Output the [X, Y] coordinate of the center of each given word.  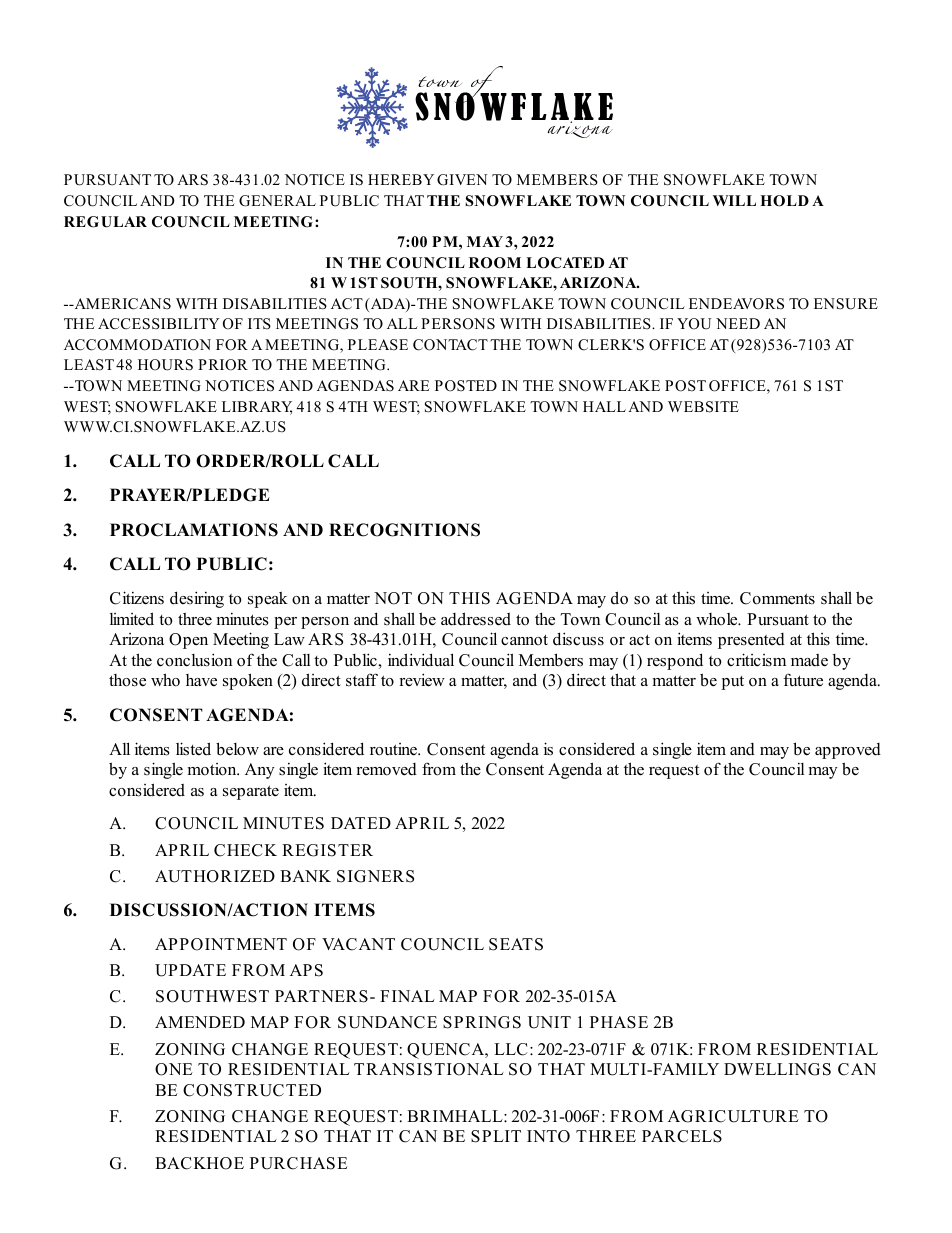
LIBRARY [257, 408]
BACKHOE [199, 1163]
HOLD [784, 201]
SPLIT [496, 1136]
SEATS [516, 944]
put [733, 683]
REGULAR [105, 222]
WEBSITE [703, 407]
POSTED [466, 386]
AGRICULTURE [733, 1116]
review [422, 680]
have [201, 680]
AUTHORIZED [215, 876]
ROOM [495, 263]
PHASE [619, 1022]
